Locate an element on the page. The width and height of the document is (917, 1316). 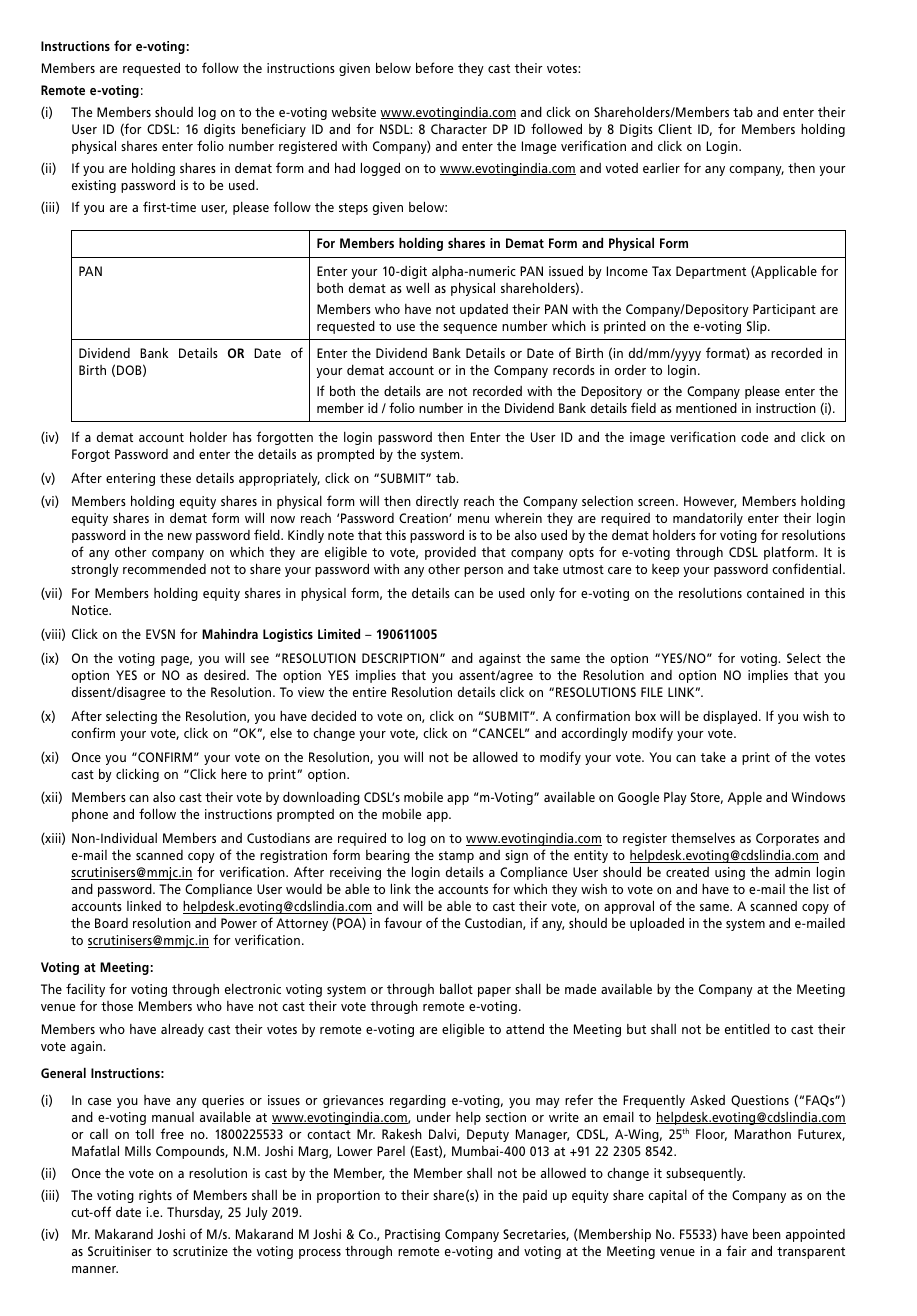
rights is located at coordinates (155, 1196).
